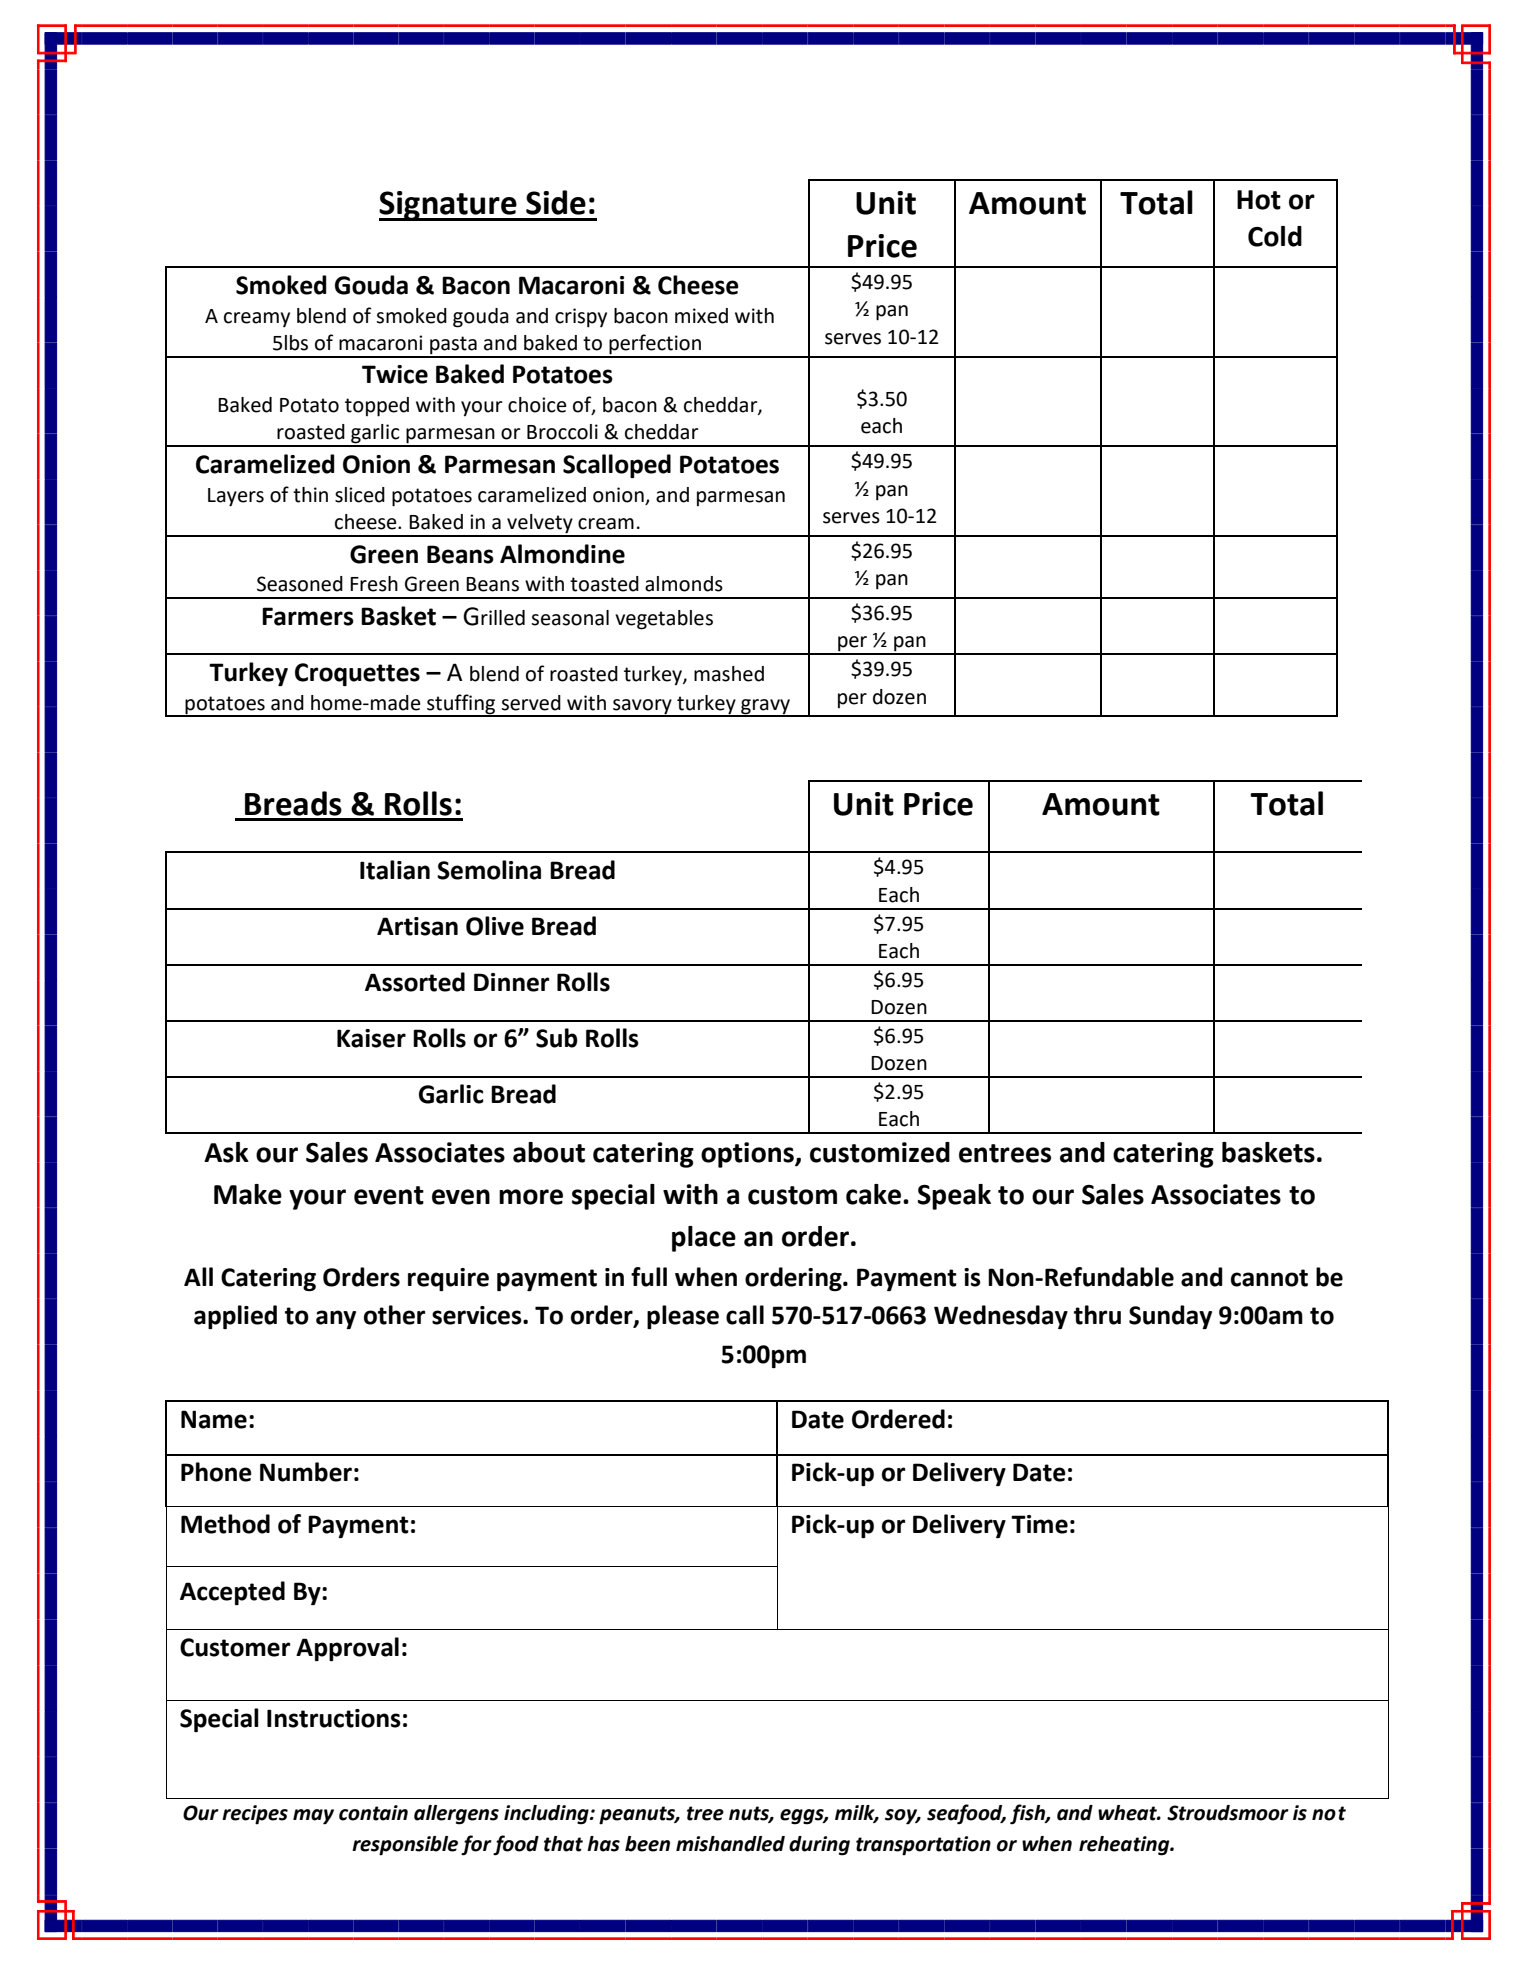  What do you see at coordinates (461, 705) in the screenshot?
I see `stuffing` at bounding box center [461, 705].
